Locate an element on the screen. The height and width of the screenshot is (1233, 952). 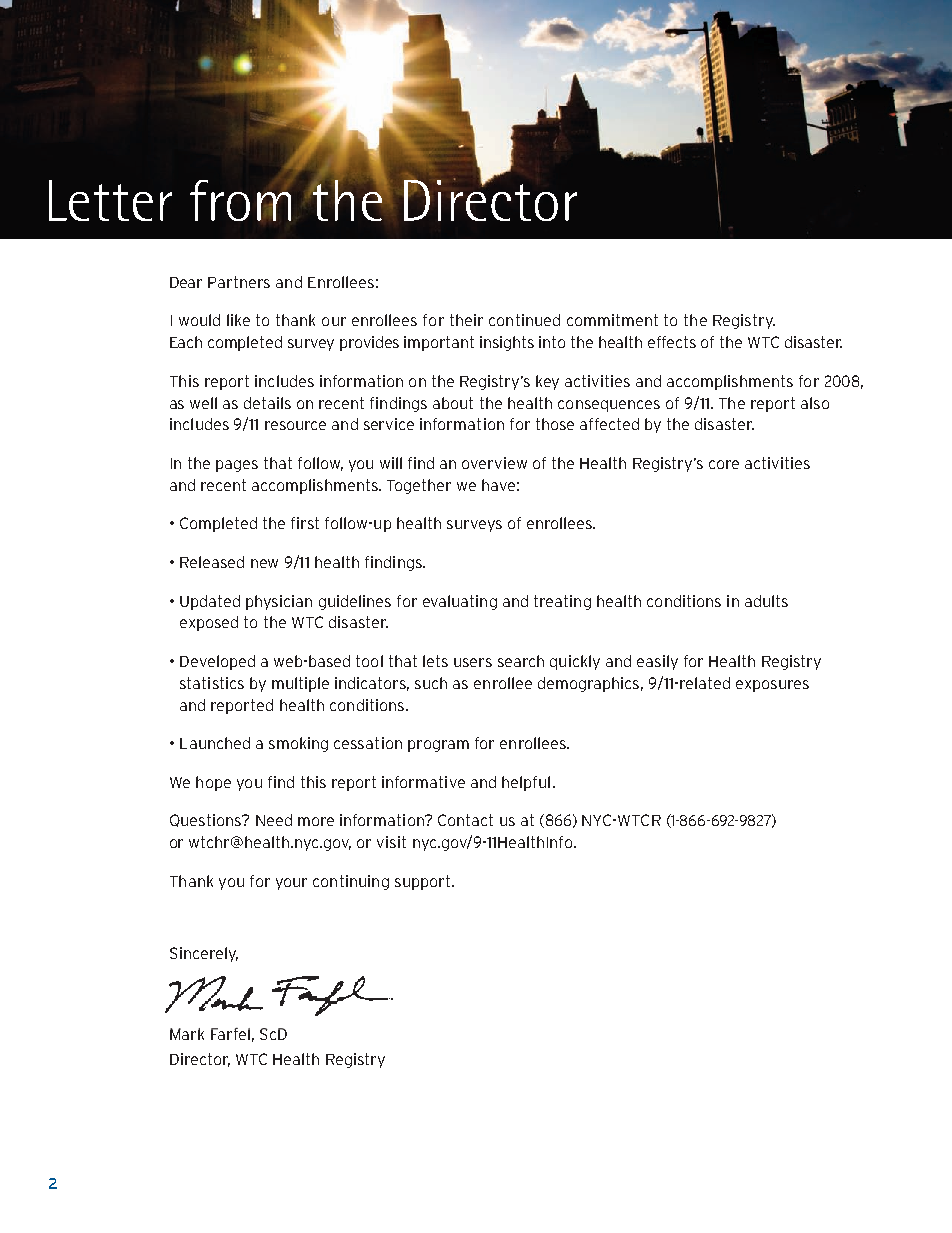
core is located at coordinates (724, 464).
